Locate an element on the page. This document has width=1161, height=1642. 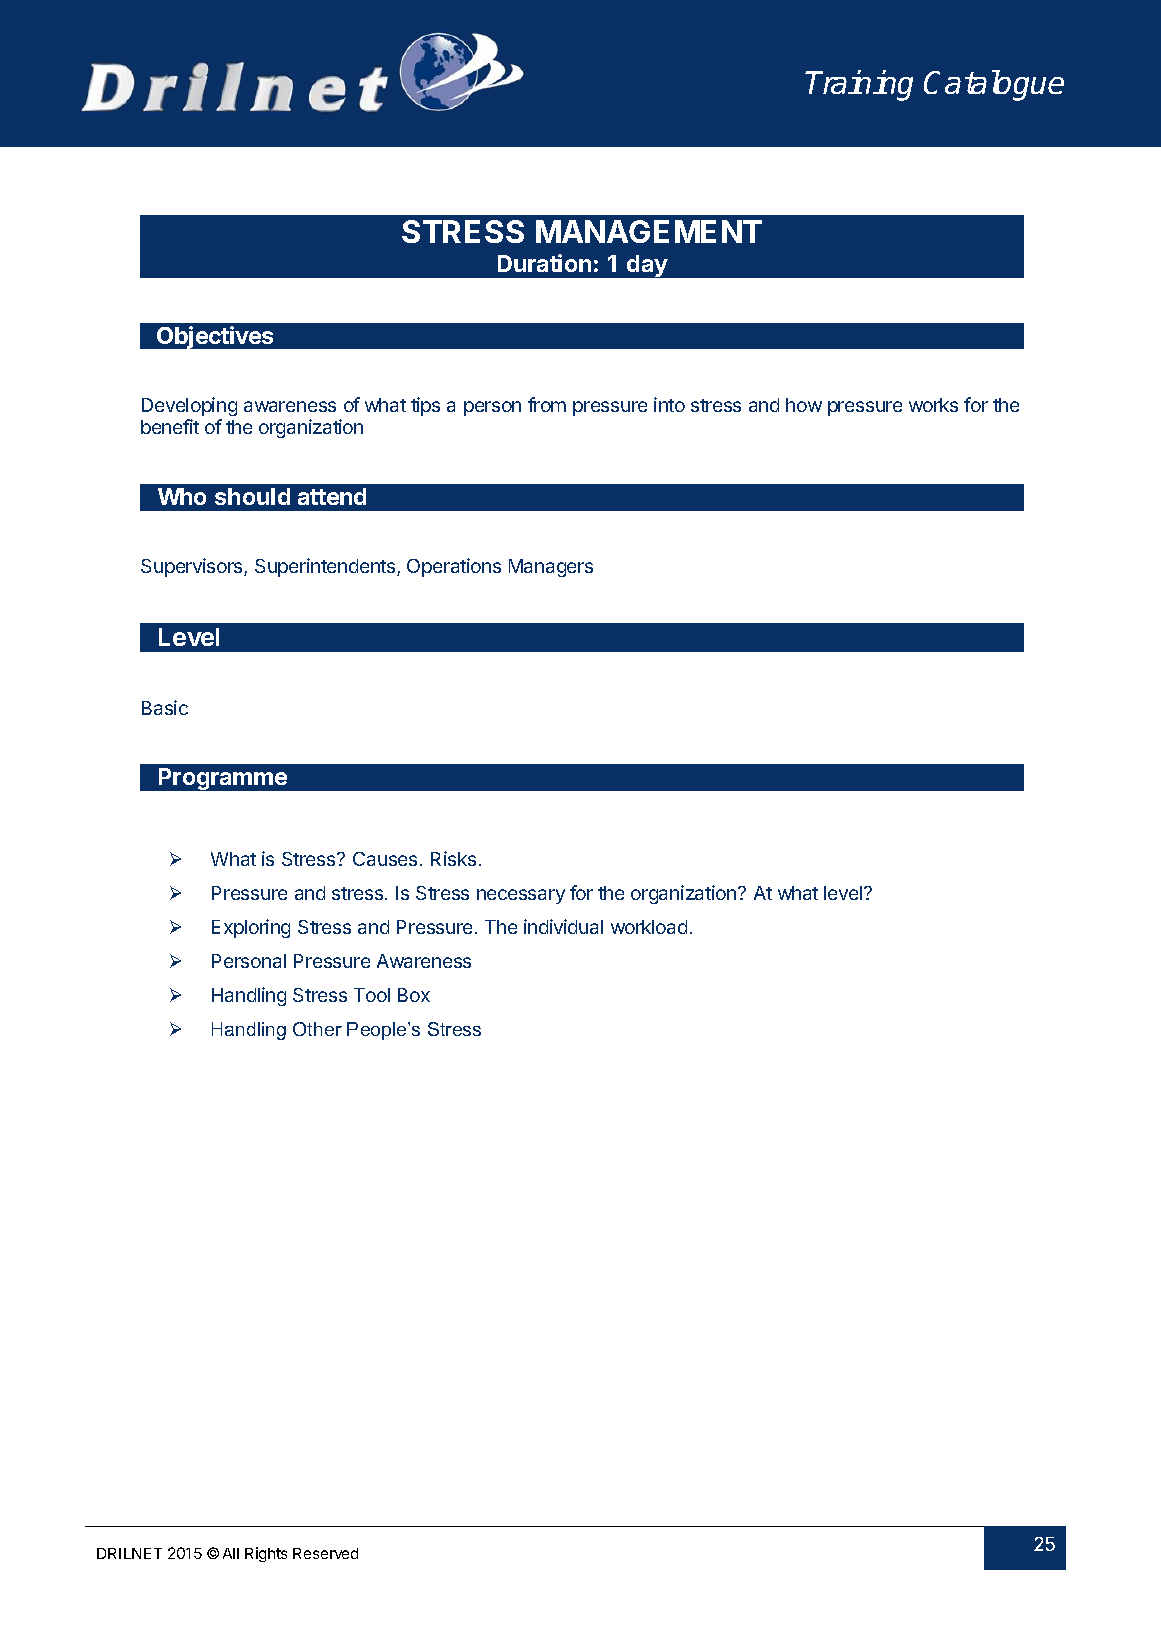
All is located at coordinates (231, 1553).
